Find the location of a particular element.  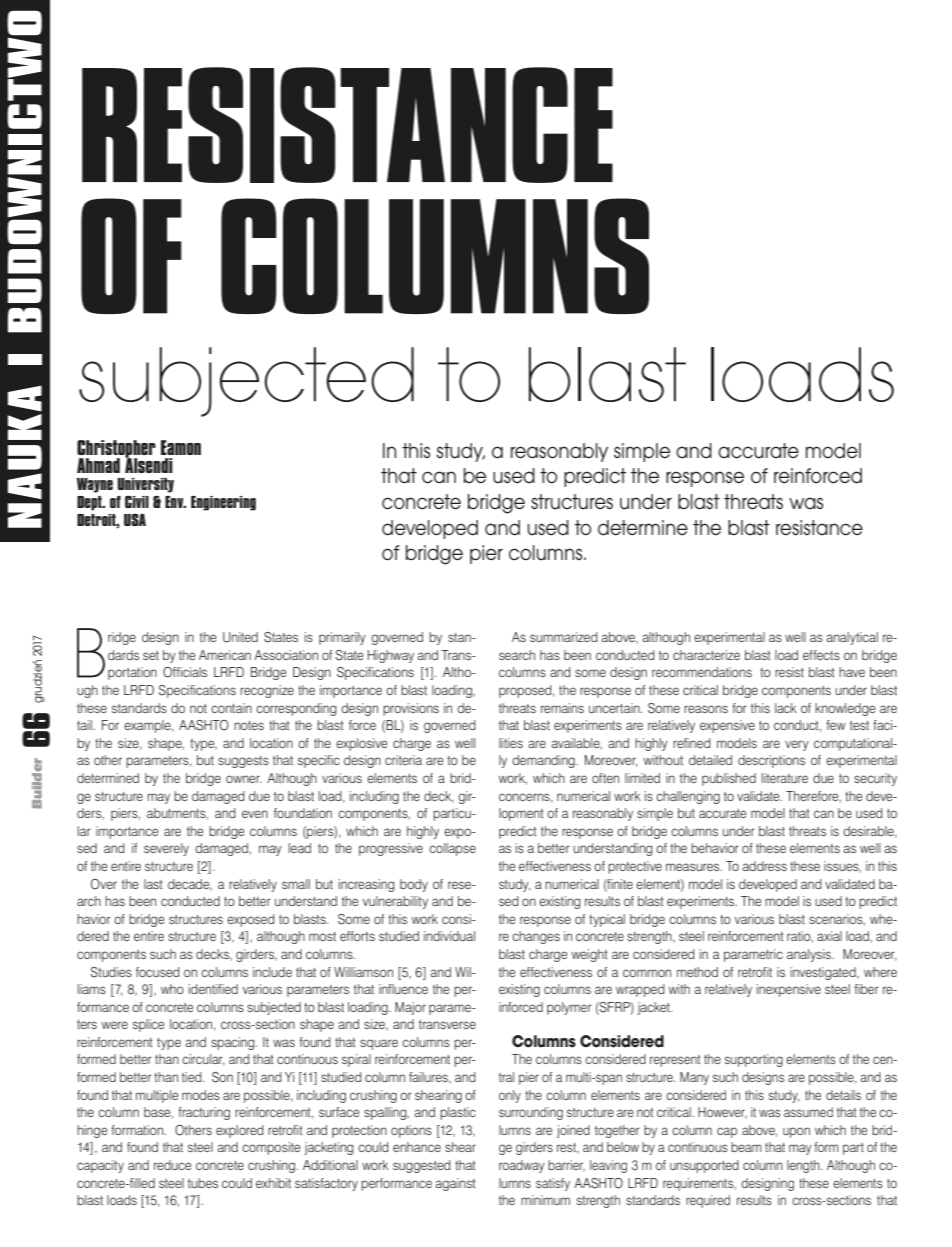

Engineering is located at coordinates (223, 503).
